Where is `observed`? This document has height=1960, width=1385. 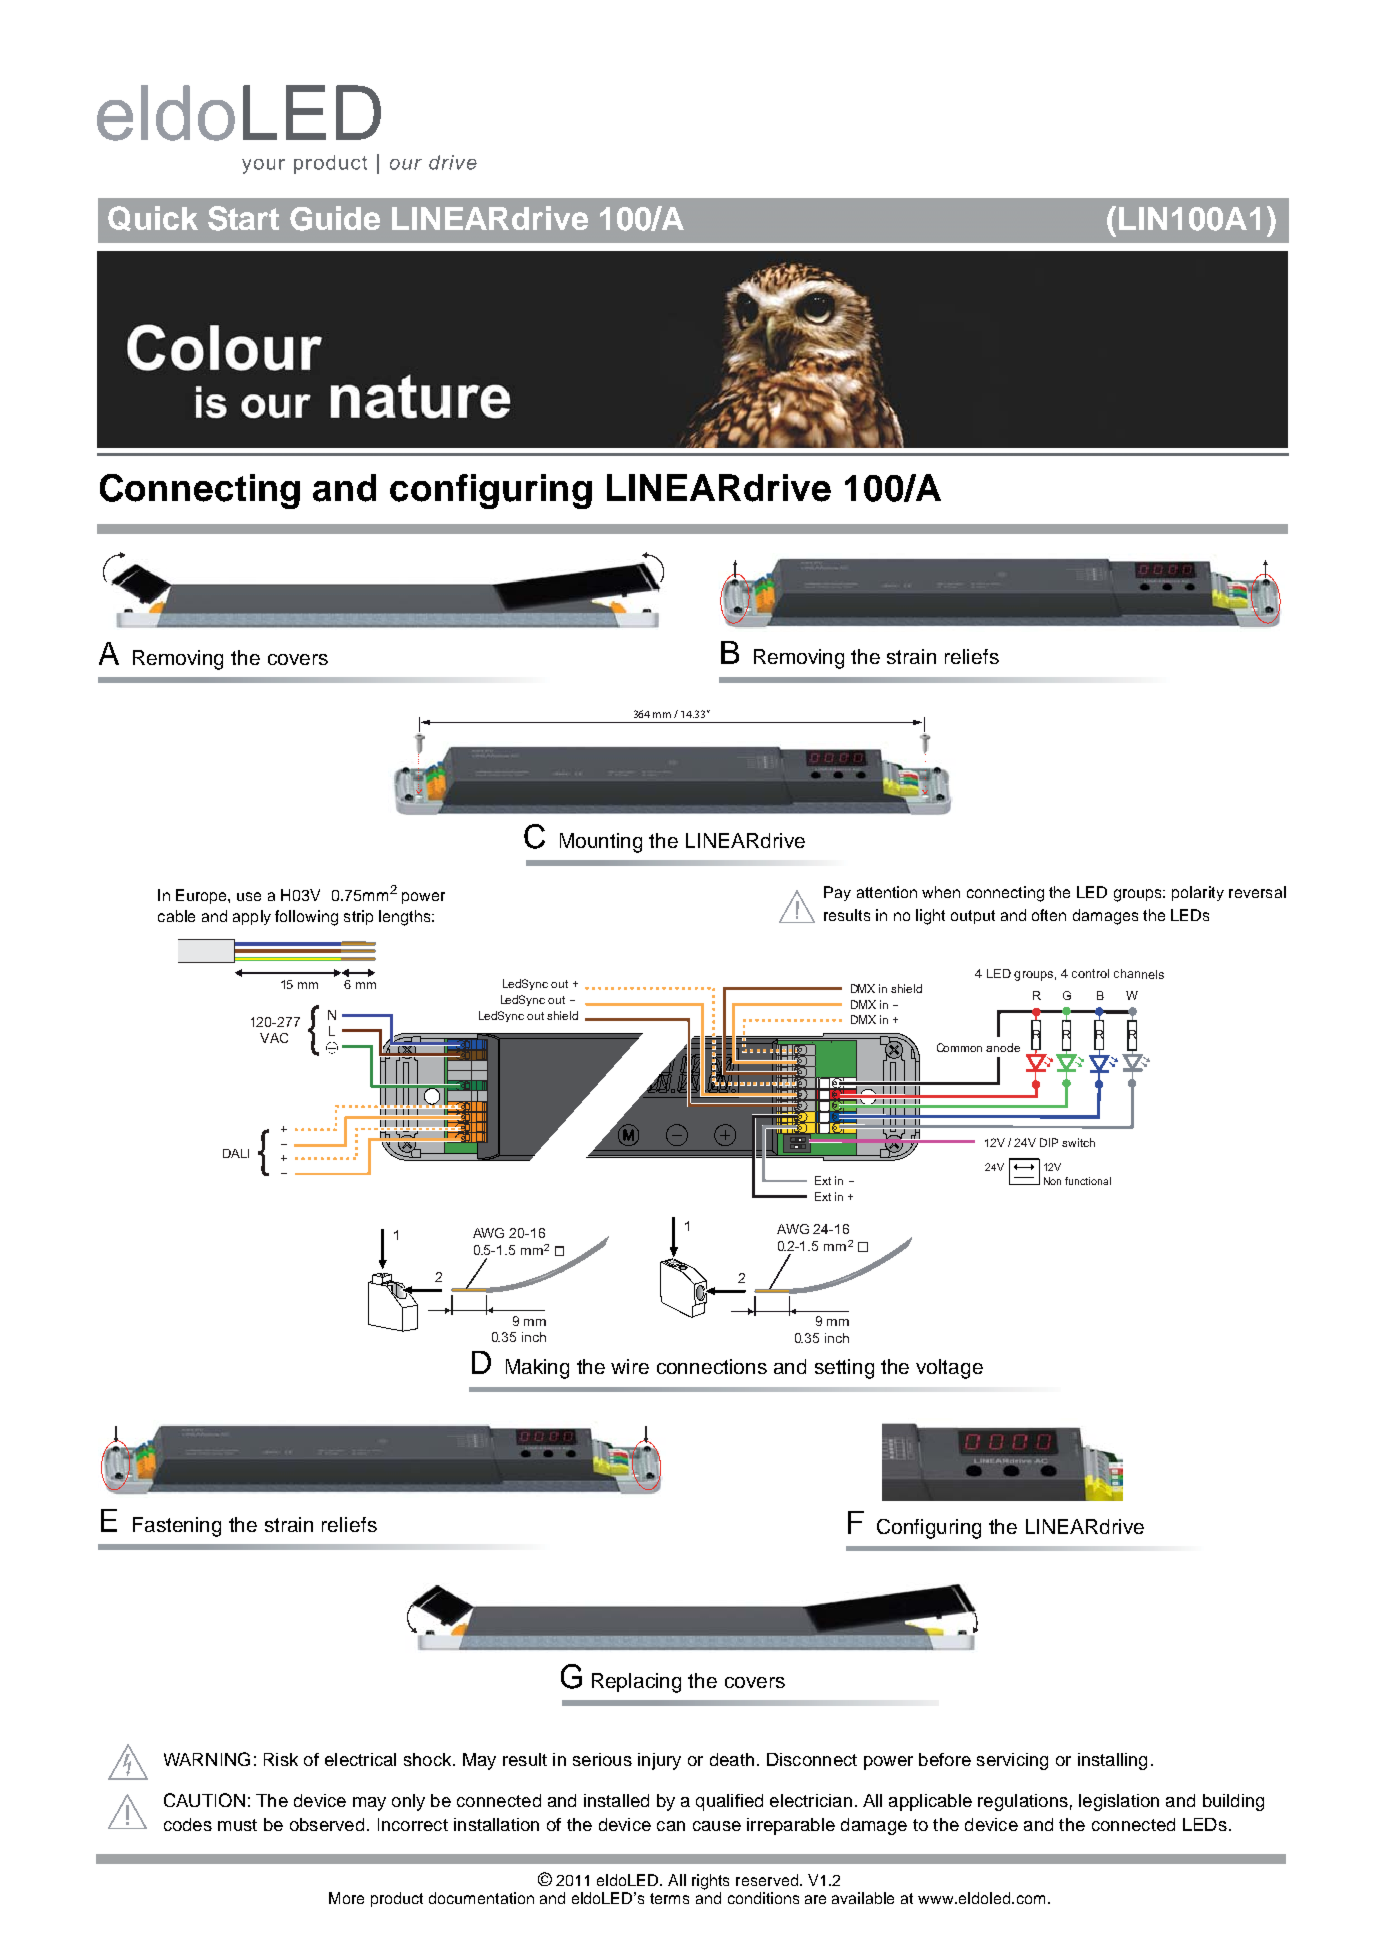
observed is located at coordinates (327, 1824).
